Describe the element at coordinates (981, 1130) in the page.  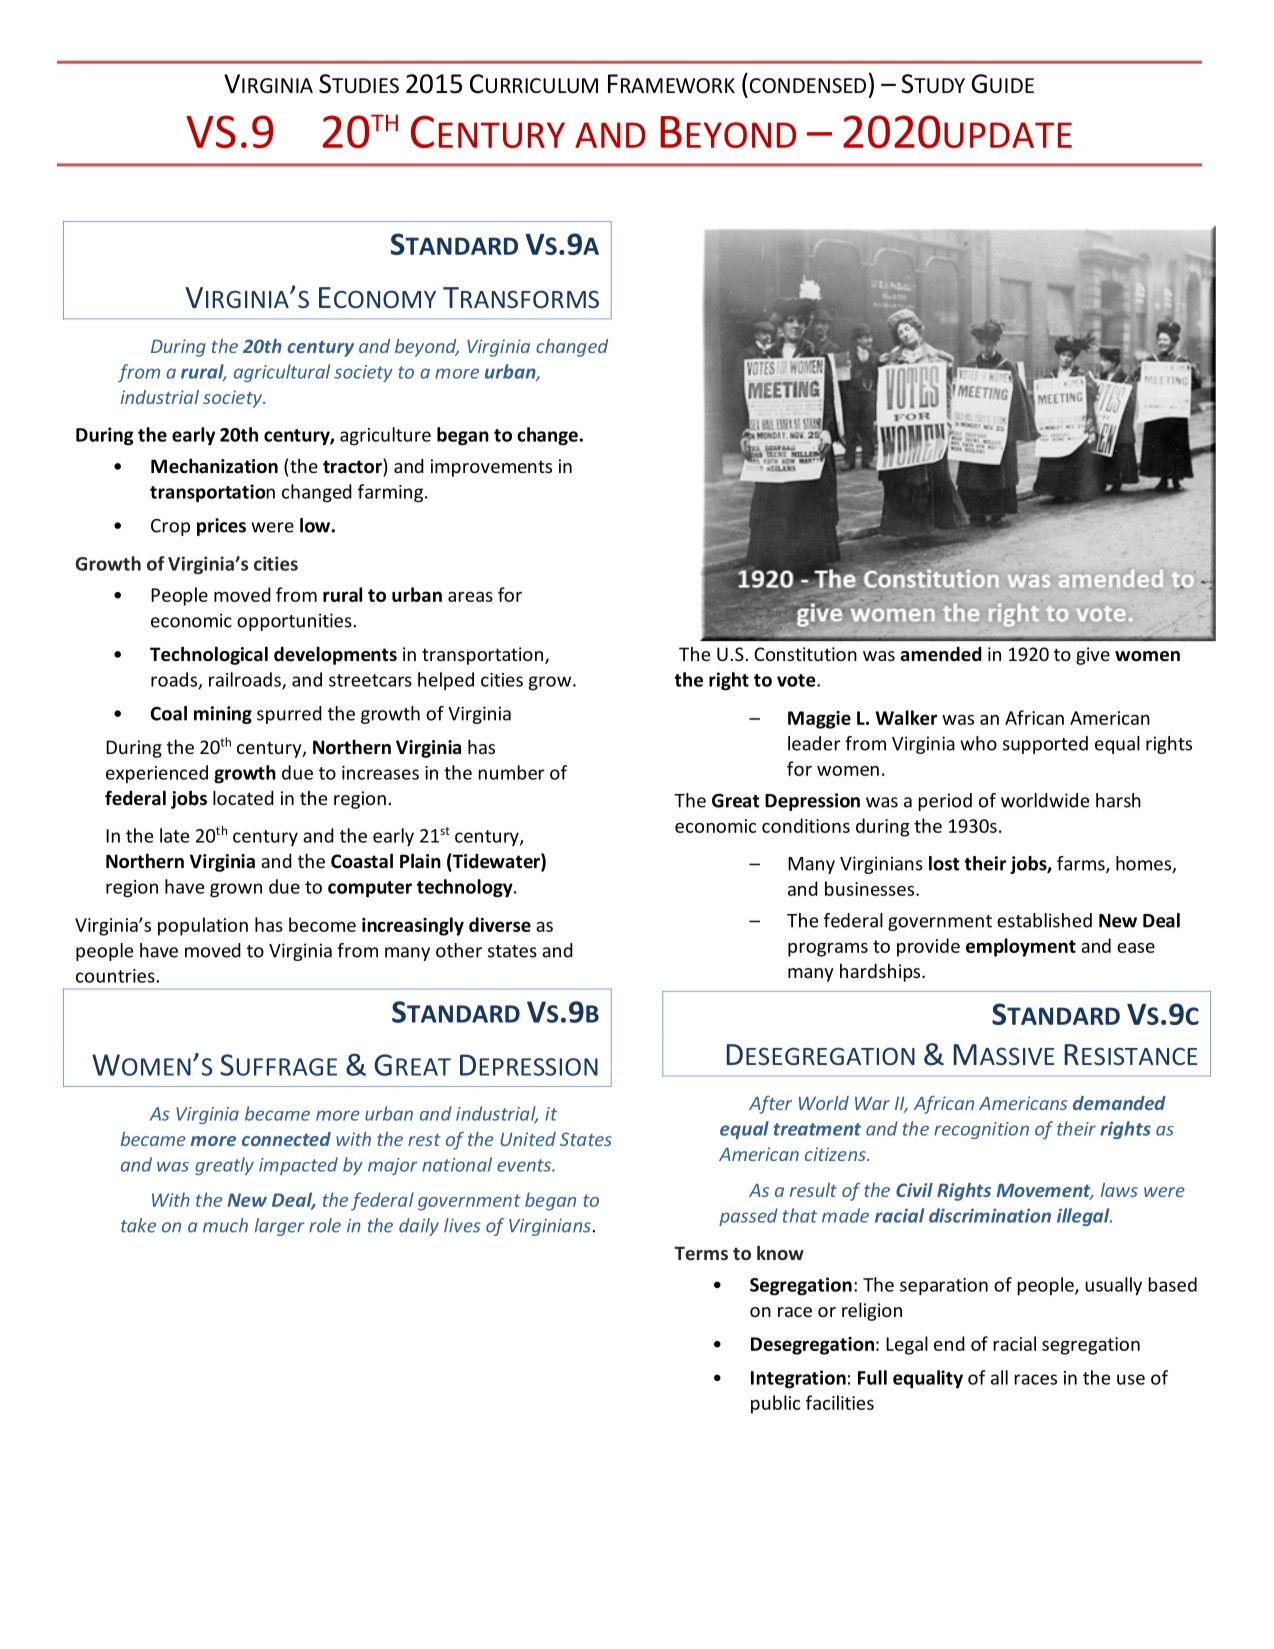
I see `recognition` at that location.
